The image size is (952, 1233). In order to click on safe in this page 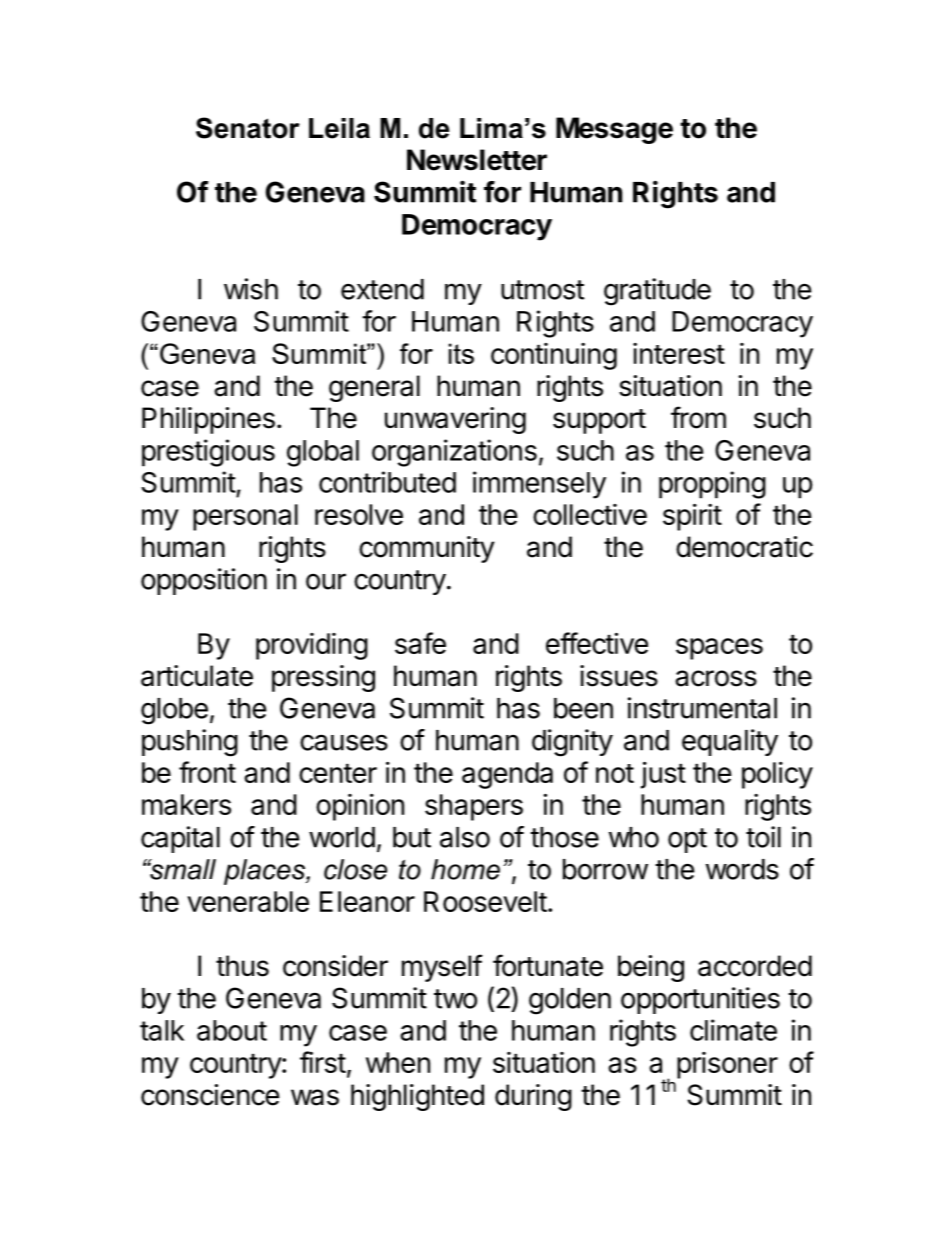, I will do `click(420, 643)`.
